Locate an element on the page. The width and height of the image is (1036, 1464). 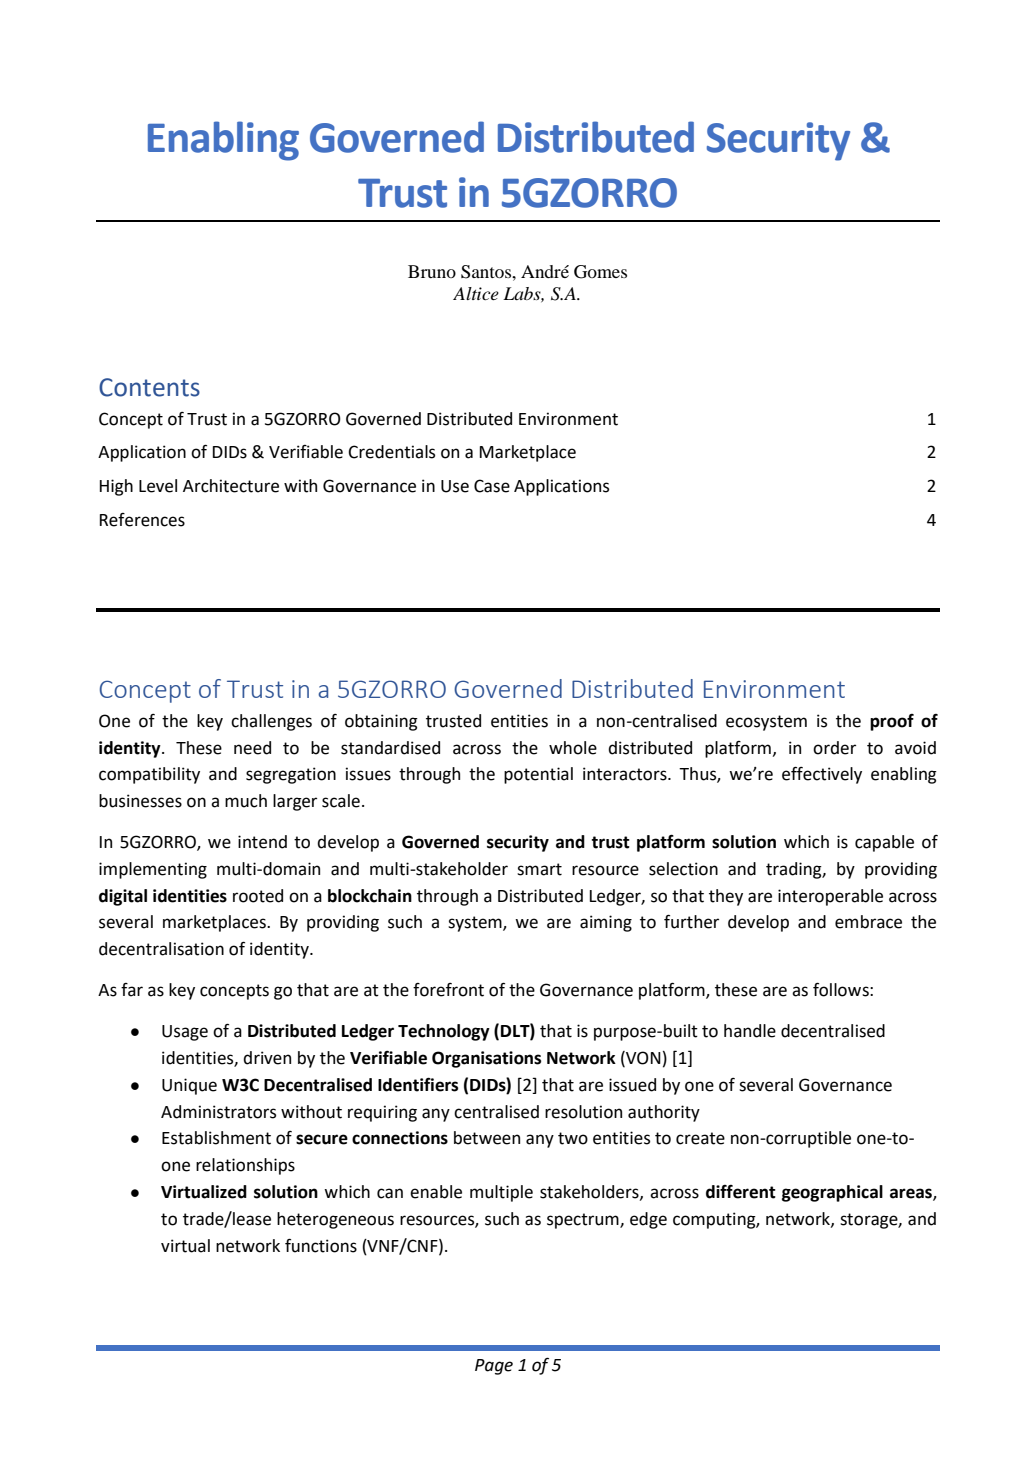
geographical is located at coordinates (832, 1193).
